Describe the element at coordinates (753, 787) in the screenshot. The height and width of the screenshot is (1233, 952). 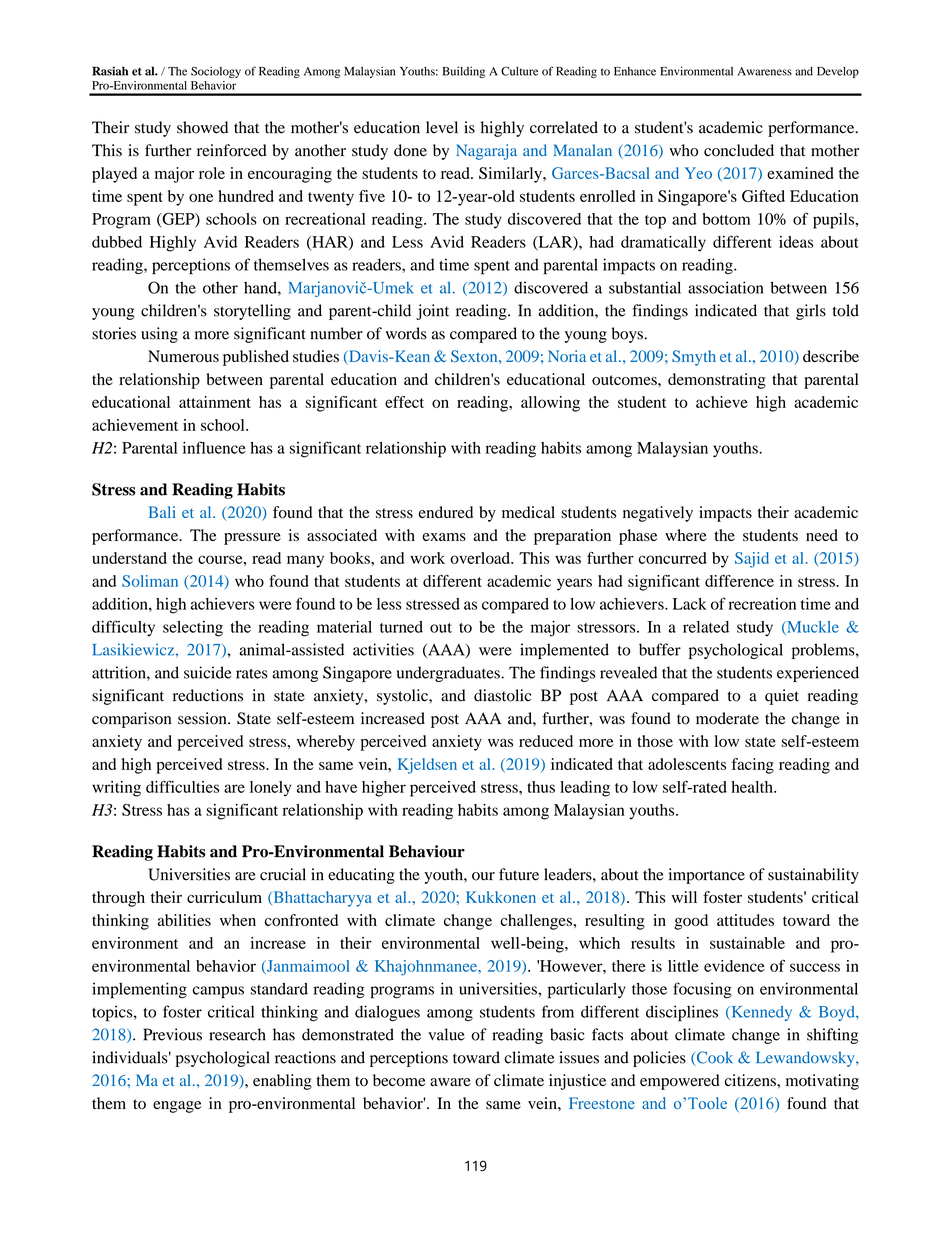
I see `health` at that location.
